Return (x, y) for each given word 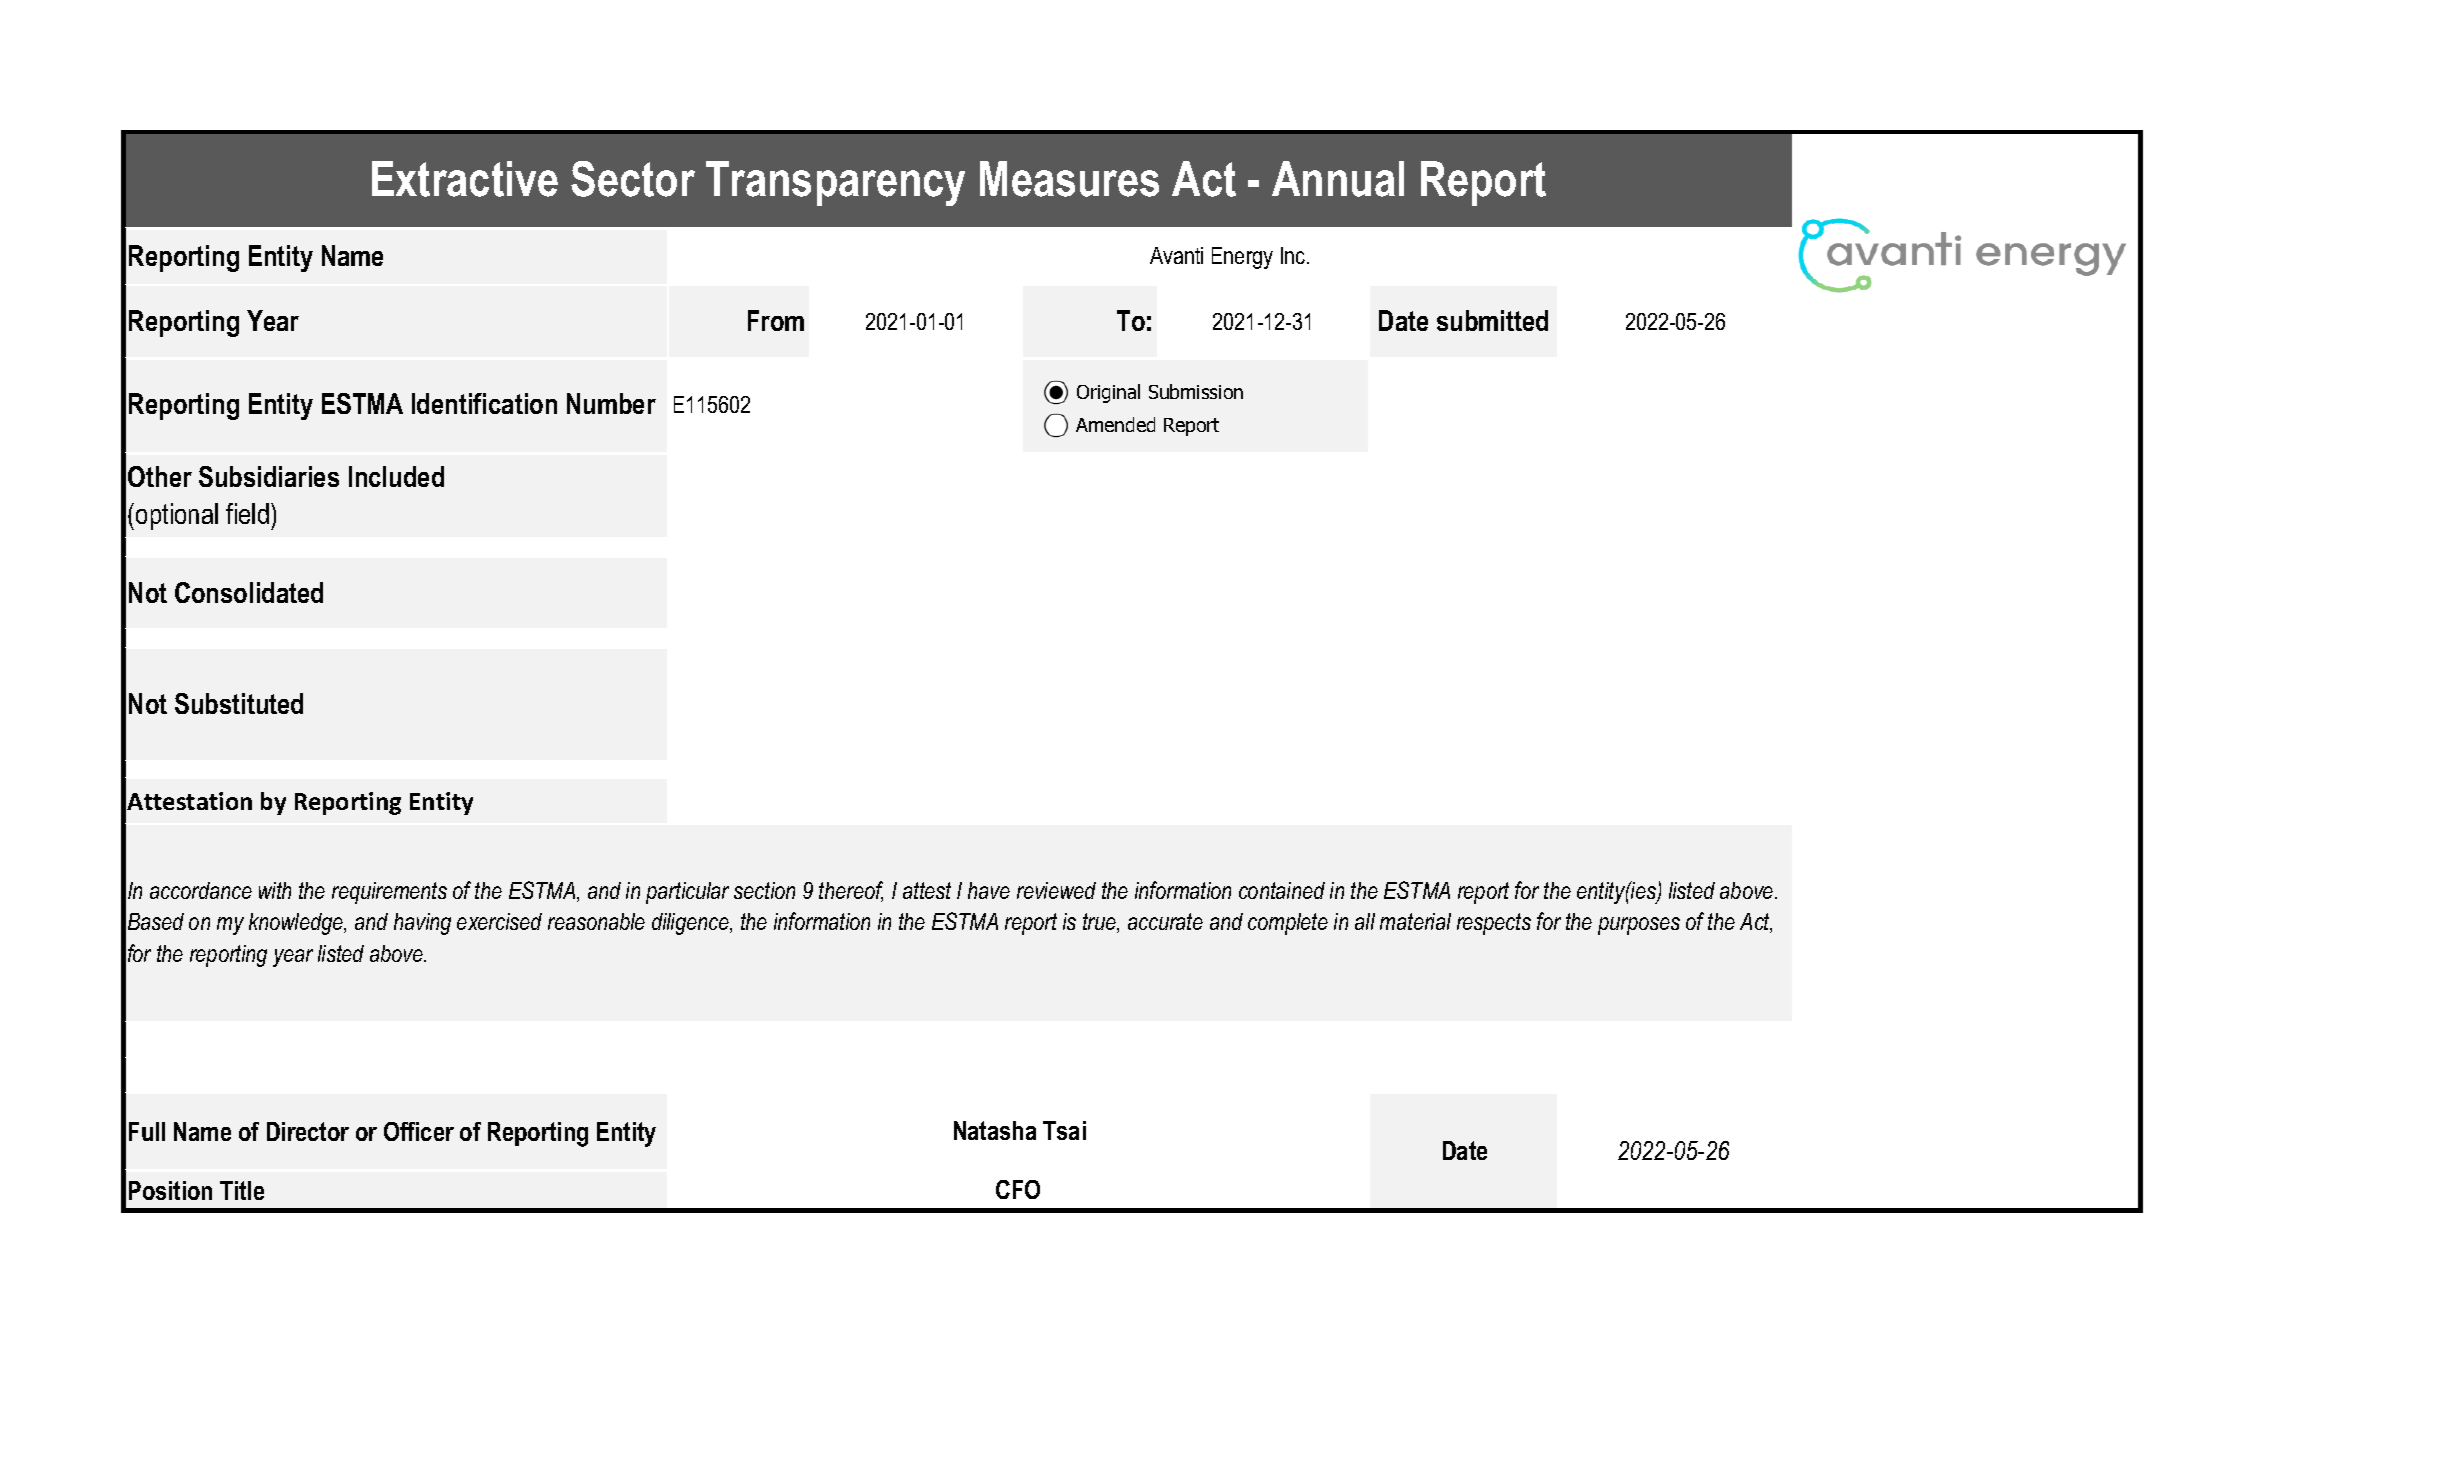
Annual (1338, 179)
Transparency (835, 183)
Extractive (465, 179)
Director (308, 1131)
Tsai (1064, 1130)
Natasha (995, 1130)
